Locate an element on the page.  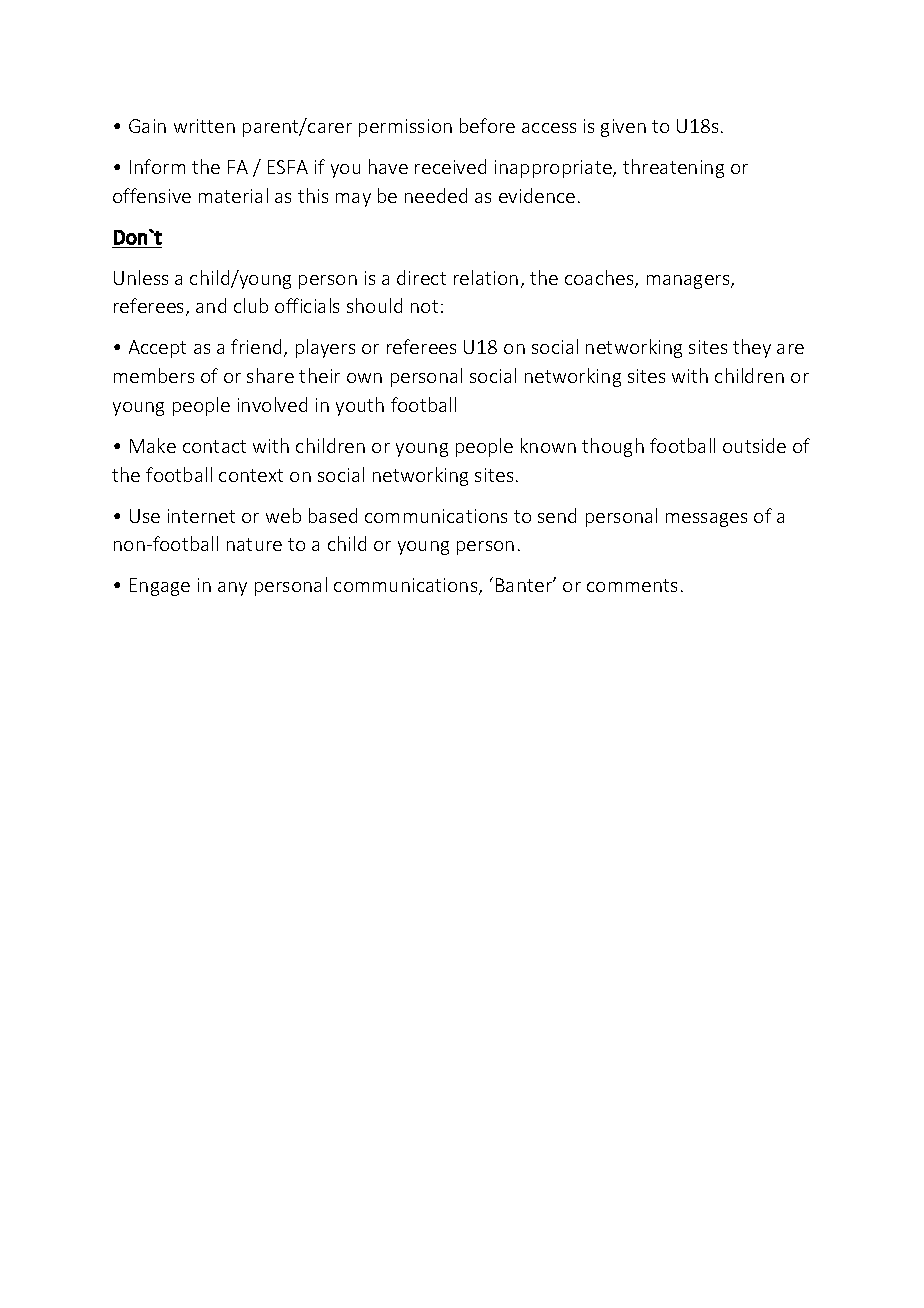
any is located at coordinates (232, 589).
